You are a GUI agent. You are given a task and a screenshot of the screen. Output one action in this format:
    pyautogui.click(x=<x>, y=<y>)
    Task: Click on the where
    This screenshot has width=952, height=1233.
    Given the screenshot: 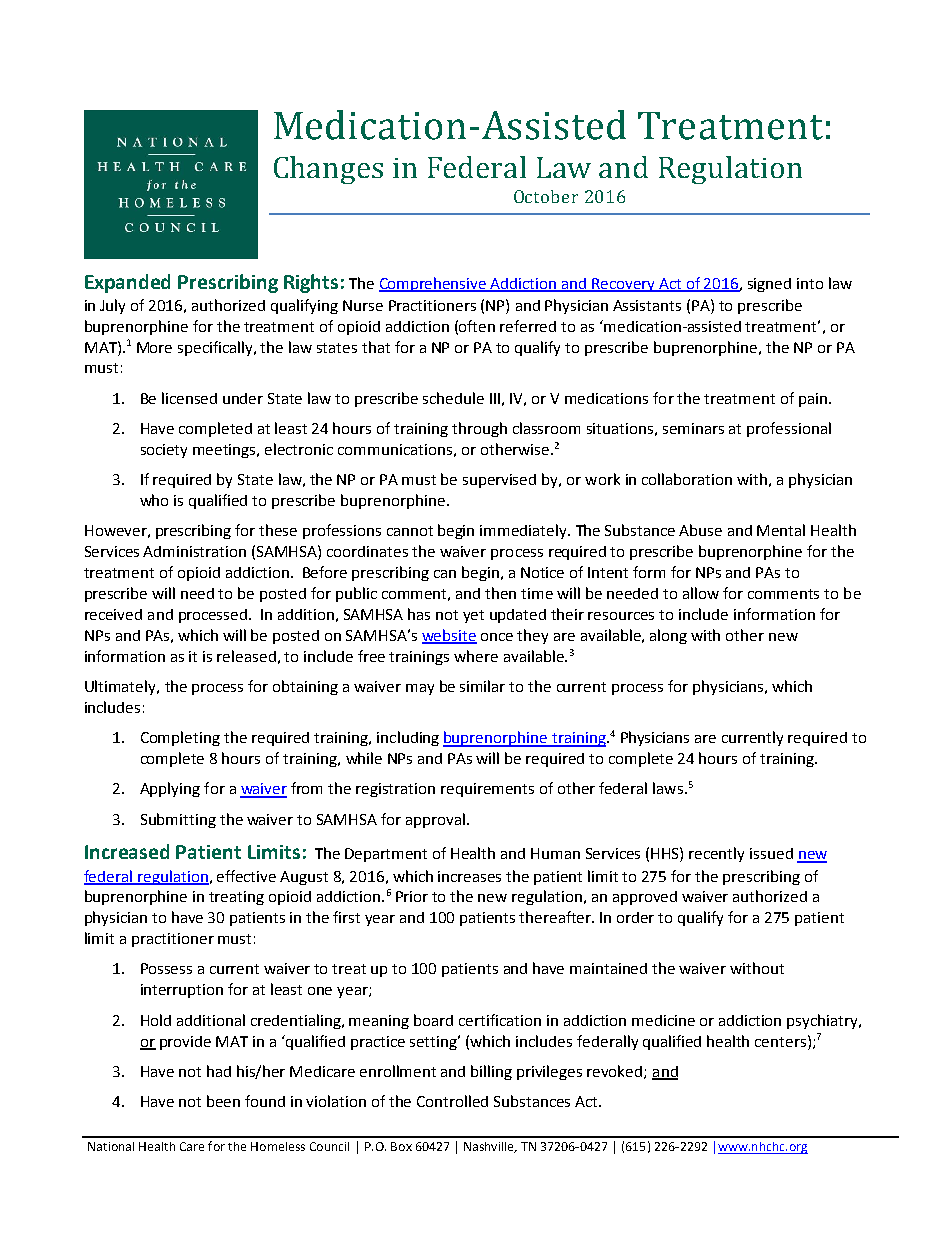 What is the action you would take?
    pyautogui.click(x=476, y=656)
